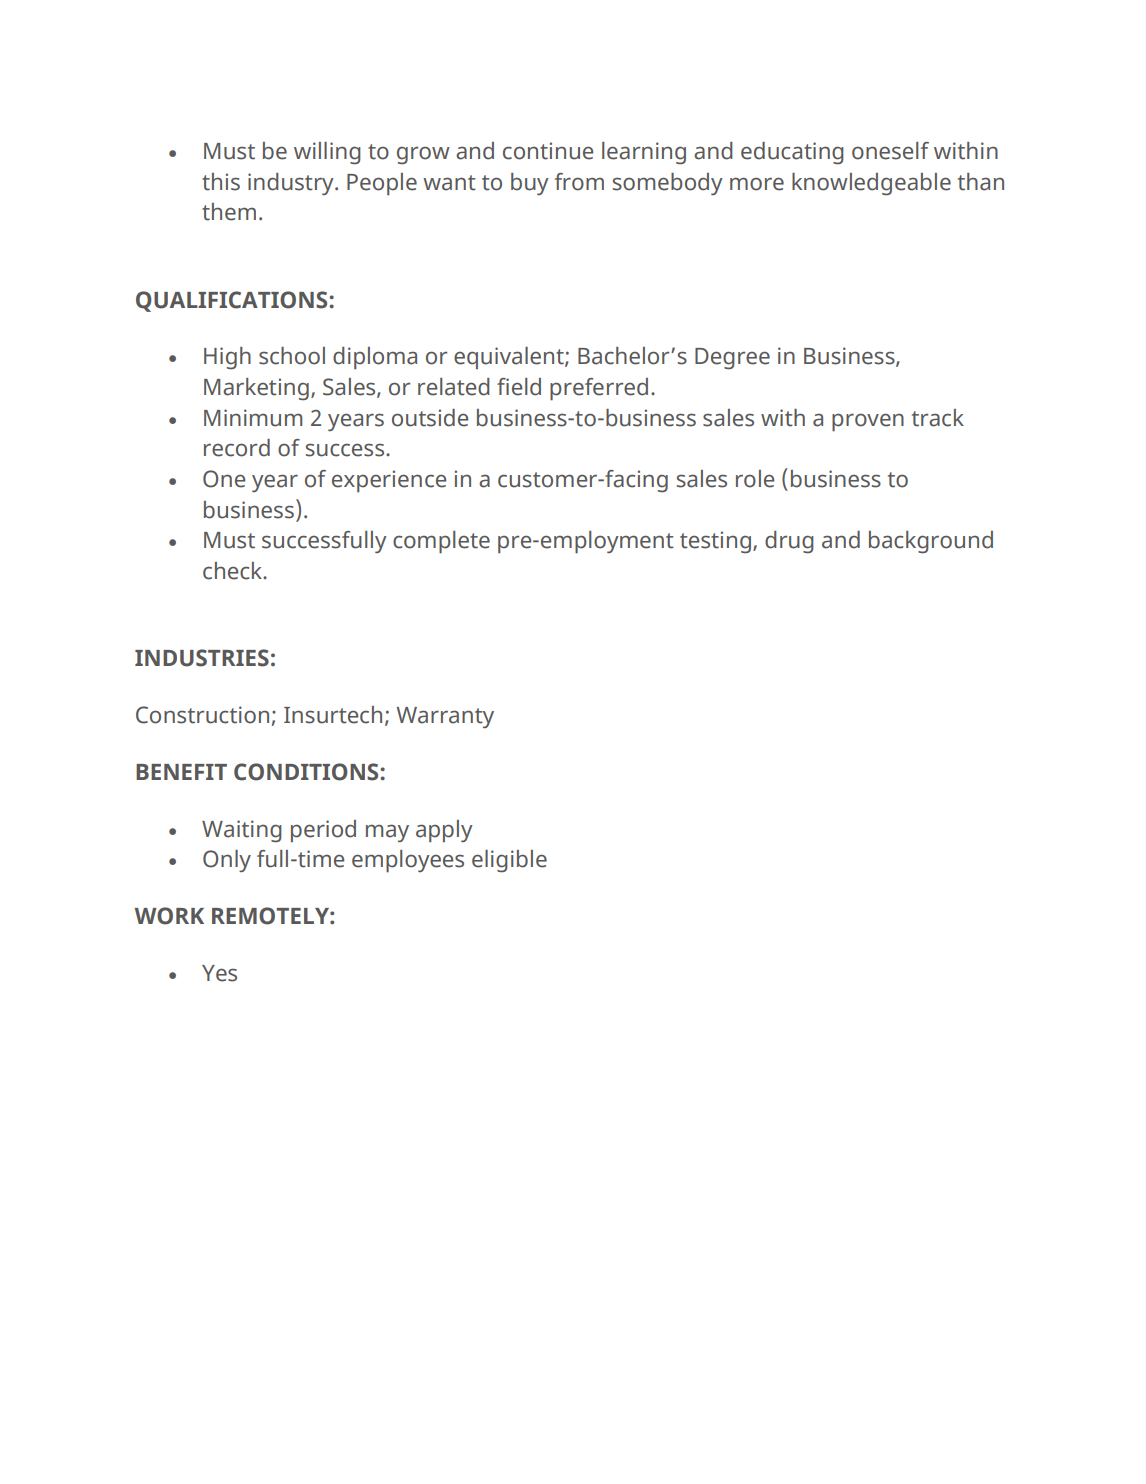 This screenshot has height=1484, width=1146. I want to click on check, so click(234, 571).
